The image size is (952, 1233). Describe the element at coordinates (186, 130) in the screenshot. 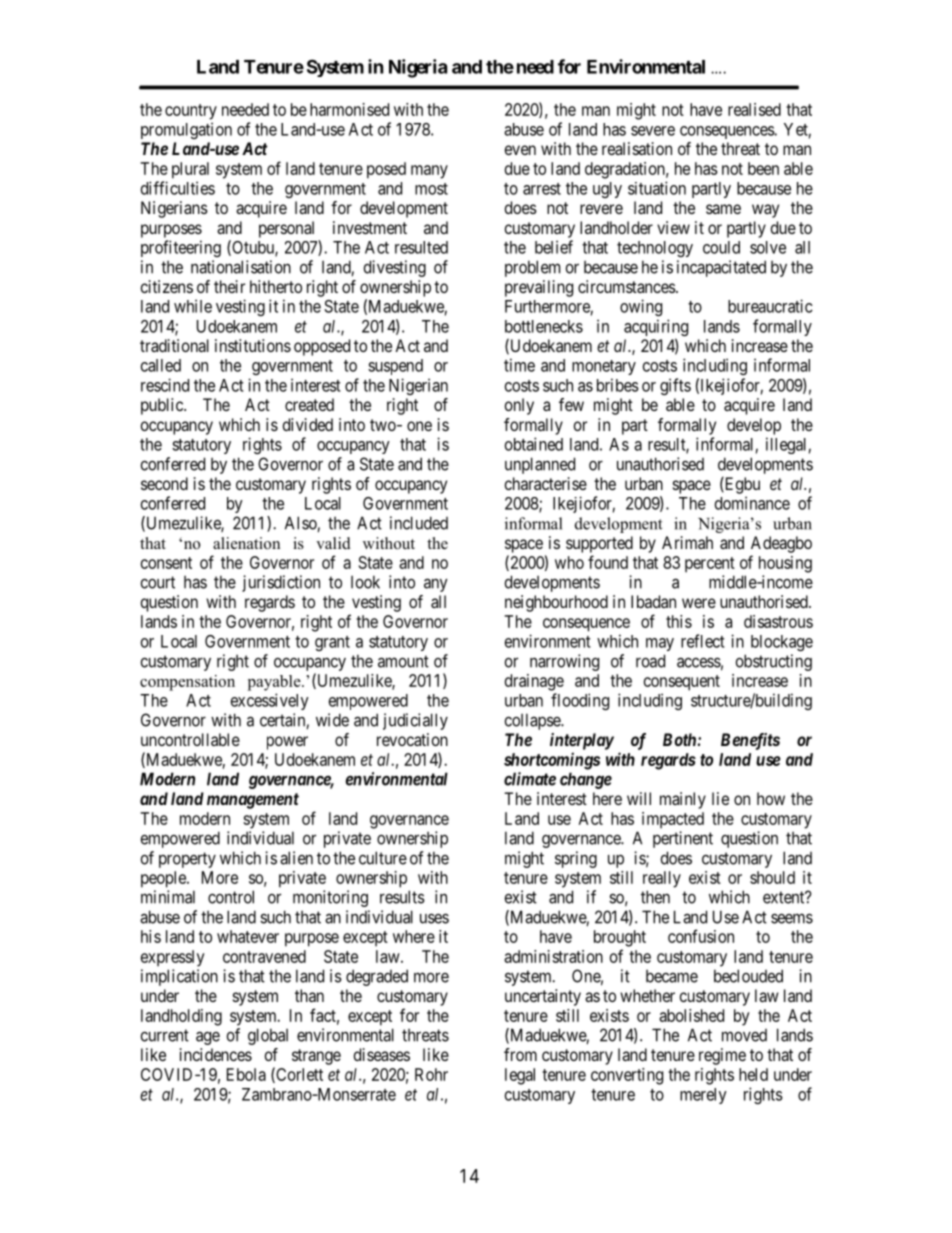

I see `promulgation` at that location.
